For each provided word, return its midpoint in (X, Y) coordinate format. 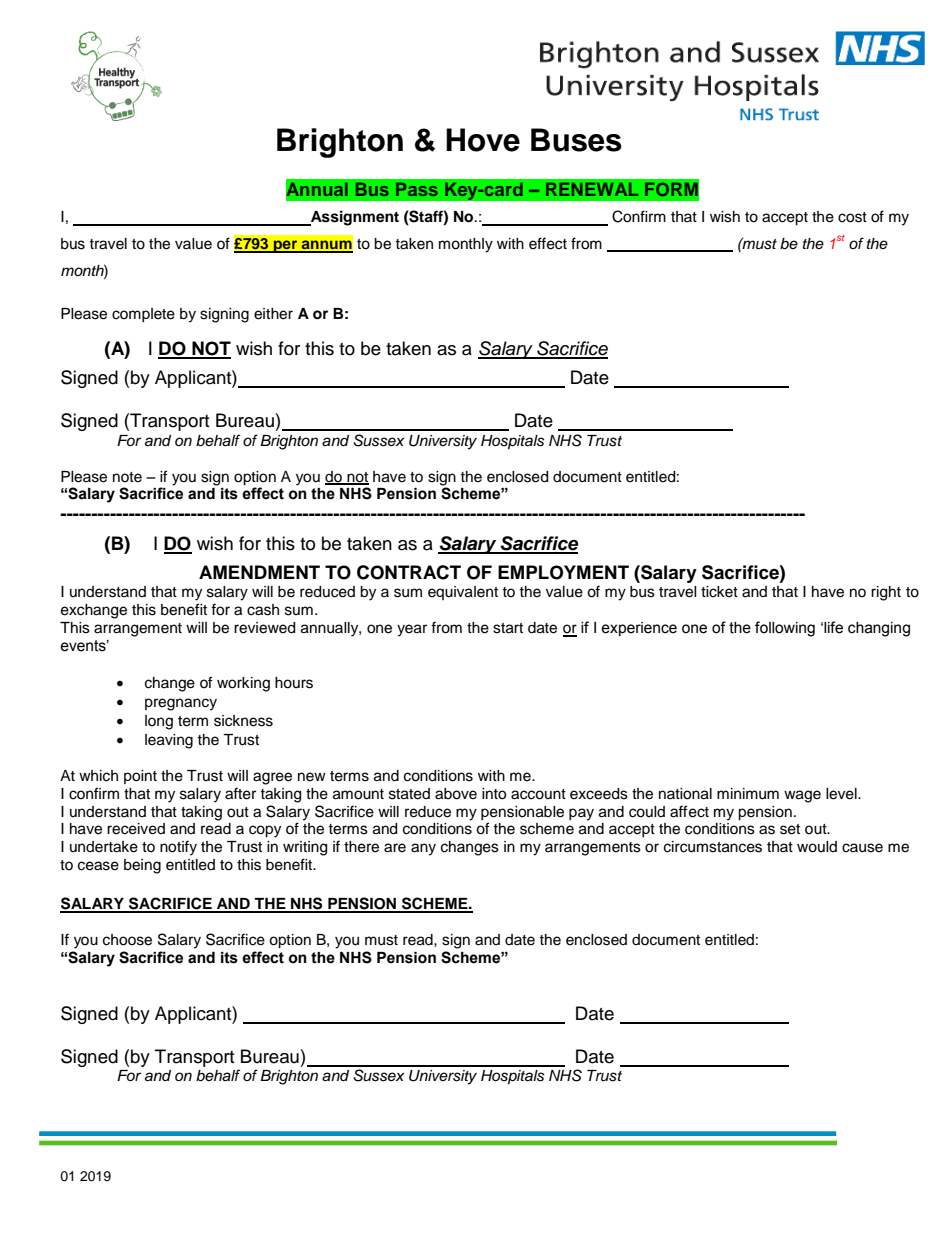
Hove (483, 140)
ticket (719, 592)
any (423, 849)
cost (852, 217)
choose (127, 940)
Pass (417, 189)
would (817, 847)
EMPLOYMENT (563, 572)
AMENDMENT (259, 572)
